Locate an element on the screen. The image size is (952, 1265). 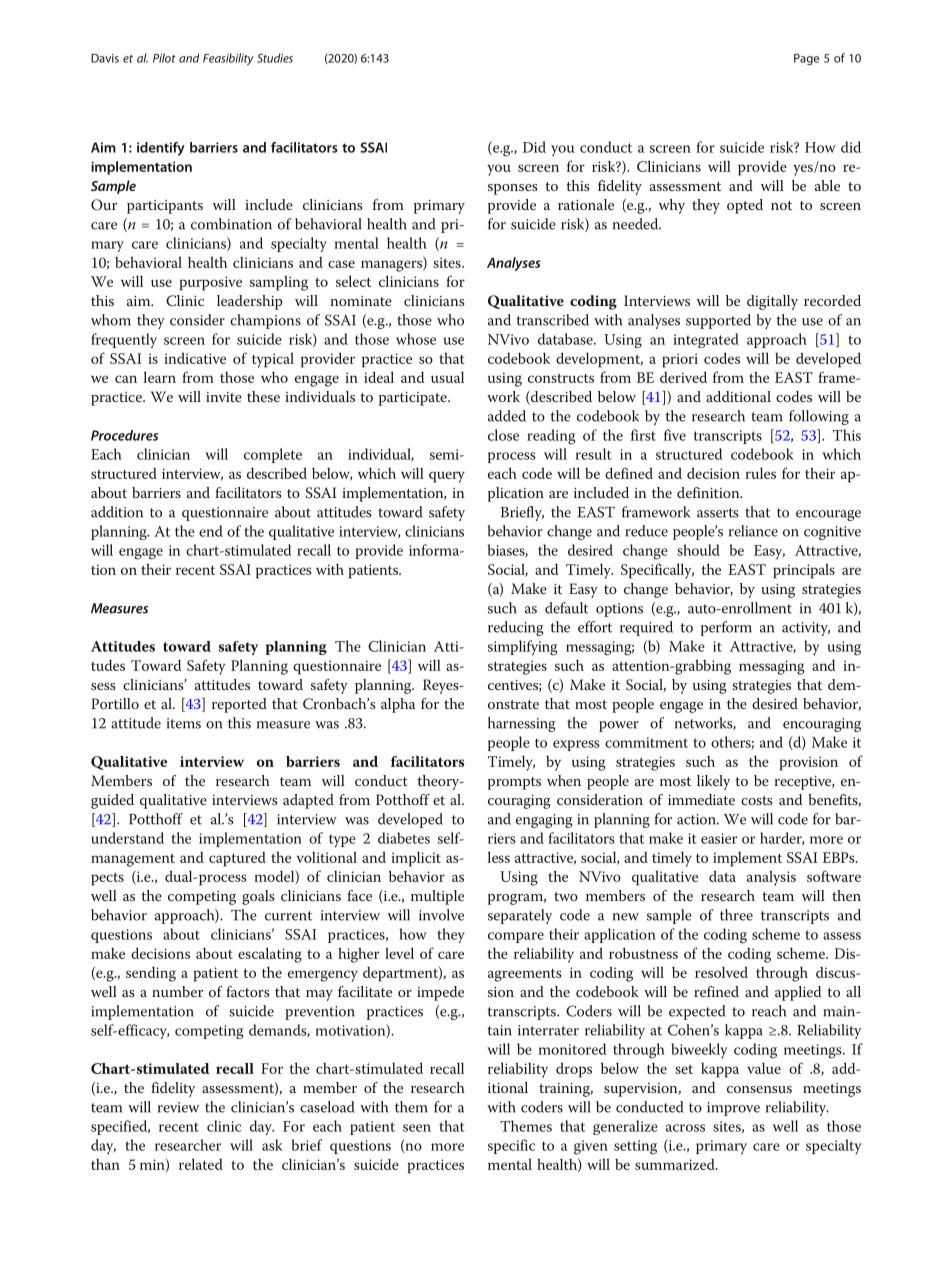
reducing is located at coordinates (515, 628).
